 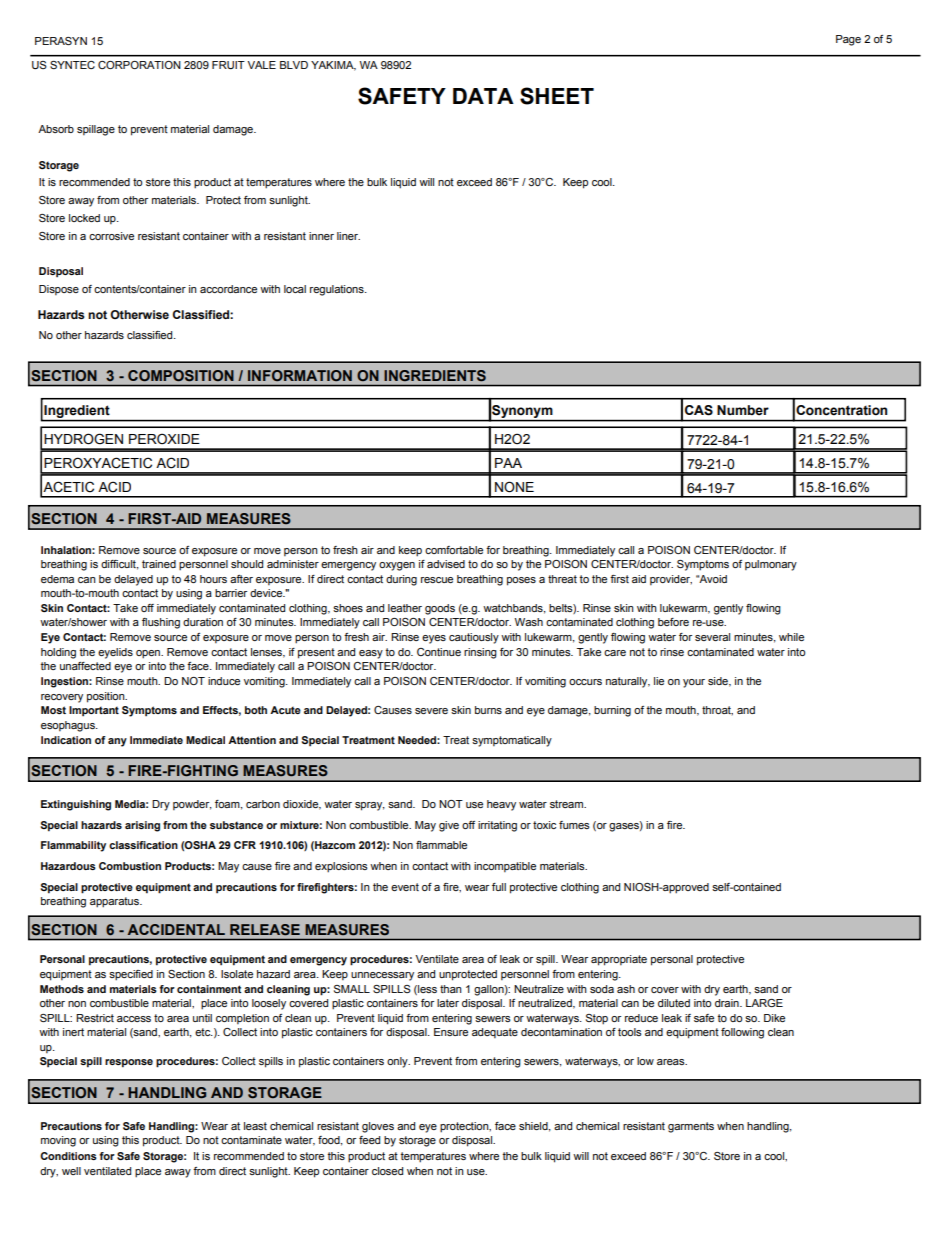 What do you see at coordinates (139, 65) in the document?
I see `CORPORATION` at bounding box center [139, 65].
